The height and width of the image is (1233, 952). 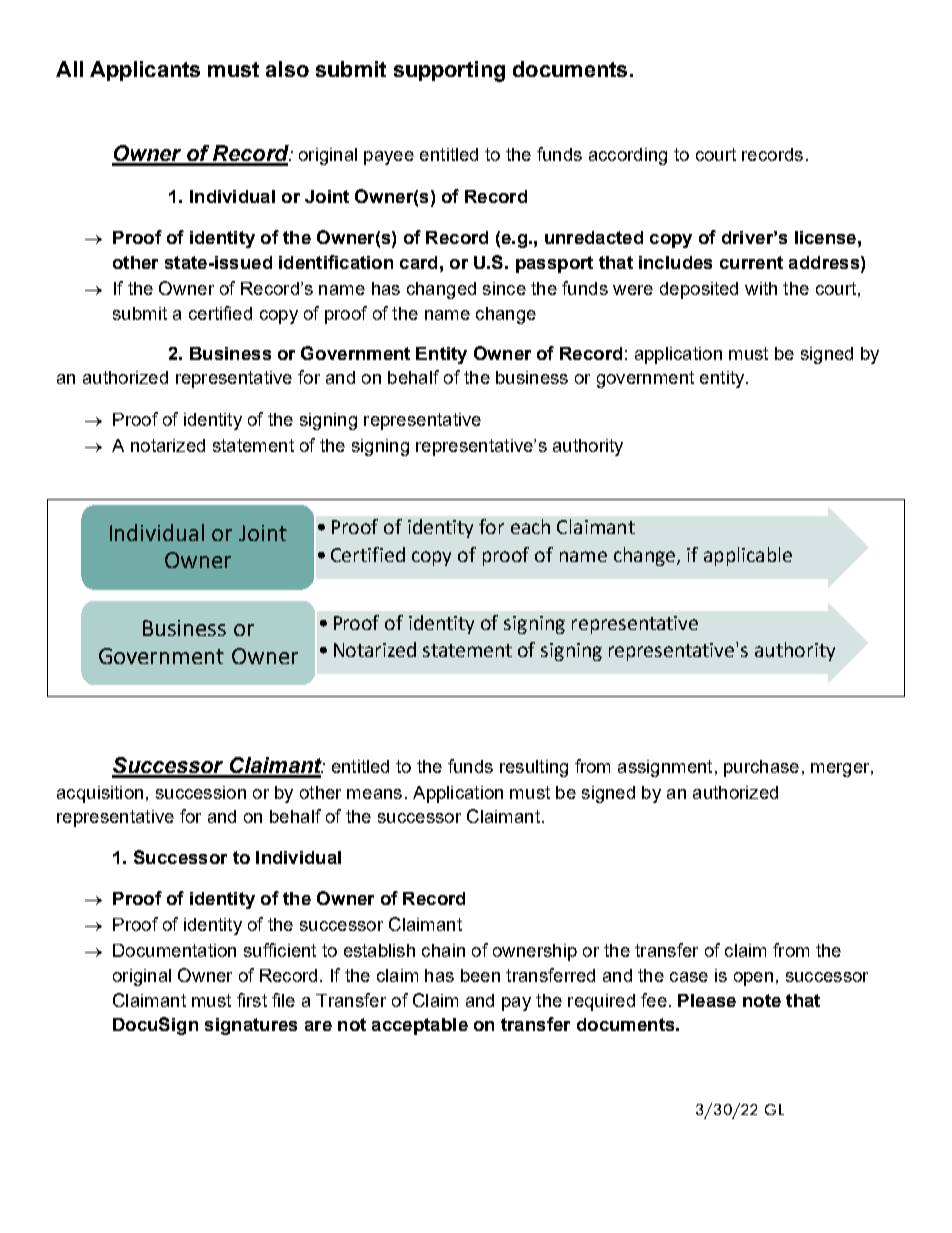 What do you see at coordinates (534, 768) in the image?
I see `resulting` at bounding box center [534, 768].
